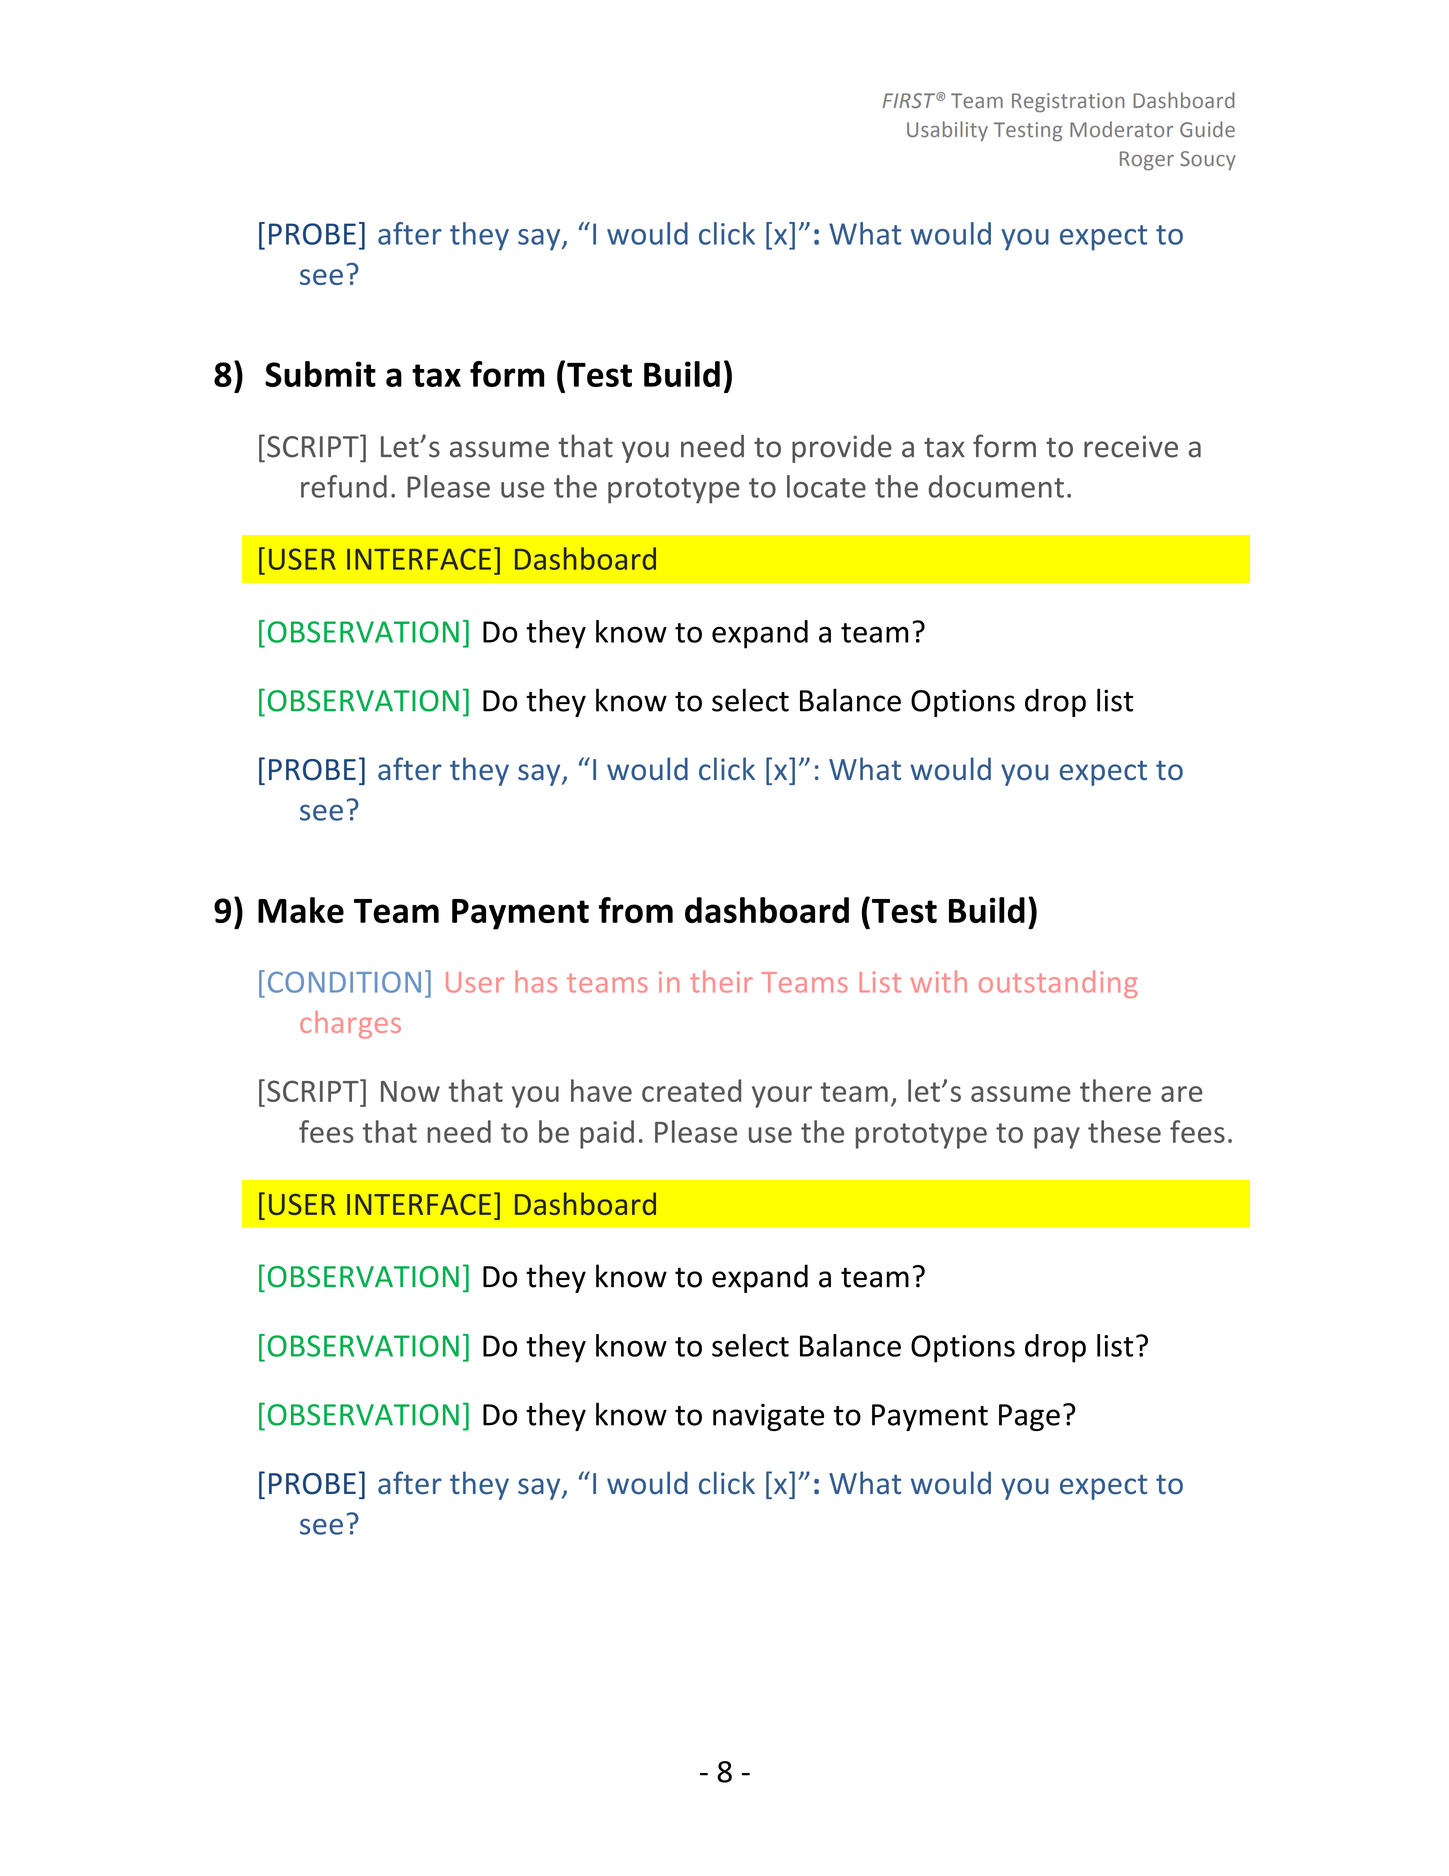  What do you see at coordinates (636, 910) in the screenshot?
I see `from` at bounding box center [636, 910].
